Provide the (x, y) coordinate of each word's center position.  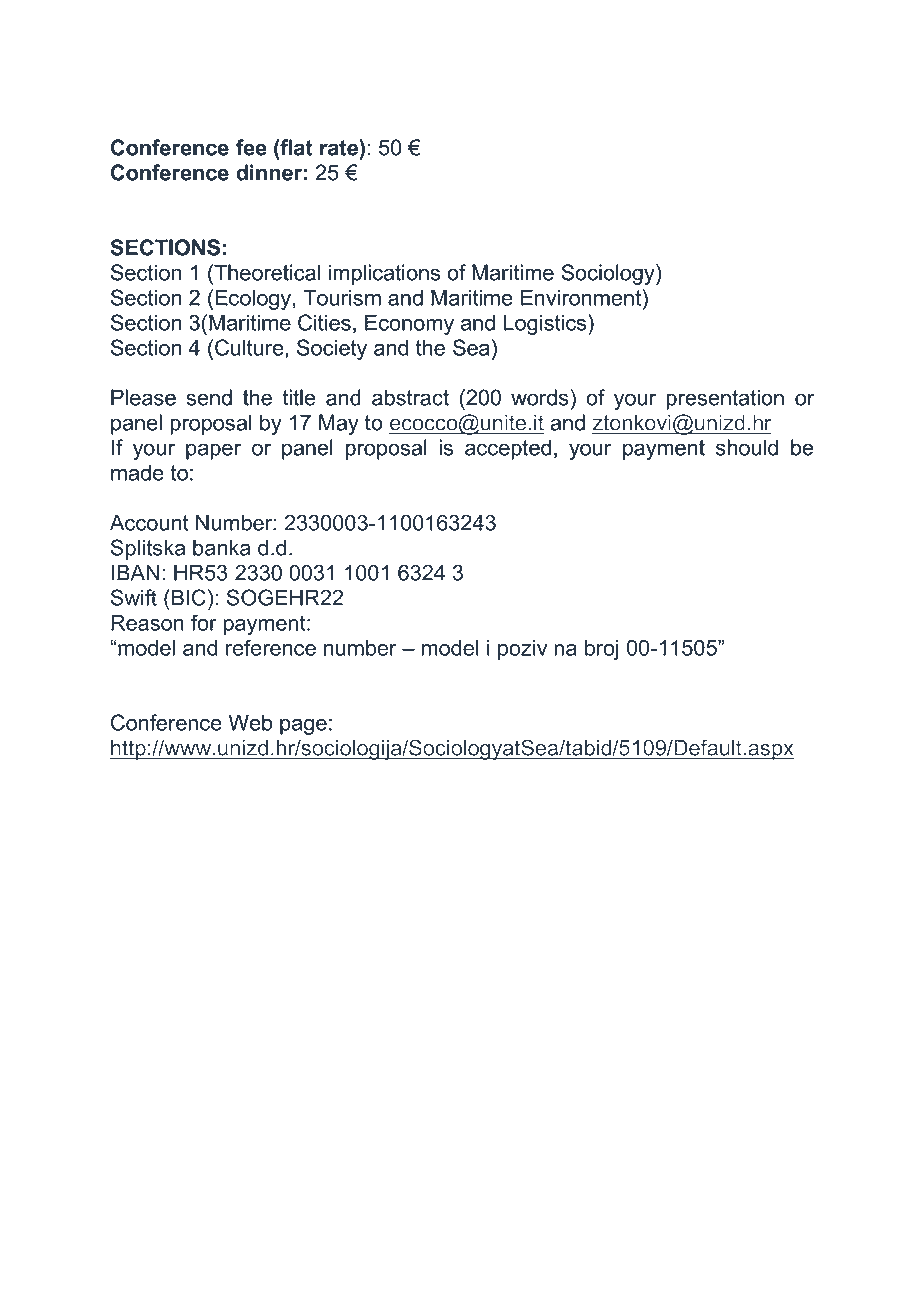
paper (213, 451)
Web (250, 722)
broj (602, 650)
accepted (508, 449)
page (303, 726)
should (747, 447)
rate (340, 147)
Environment (582, 297)
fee (251, 147)
